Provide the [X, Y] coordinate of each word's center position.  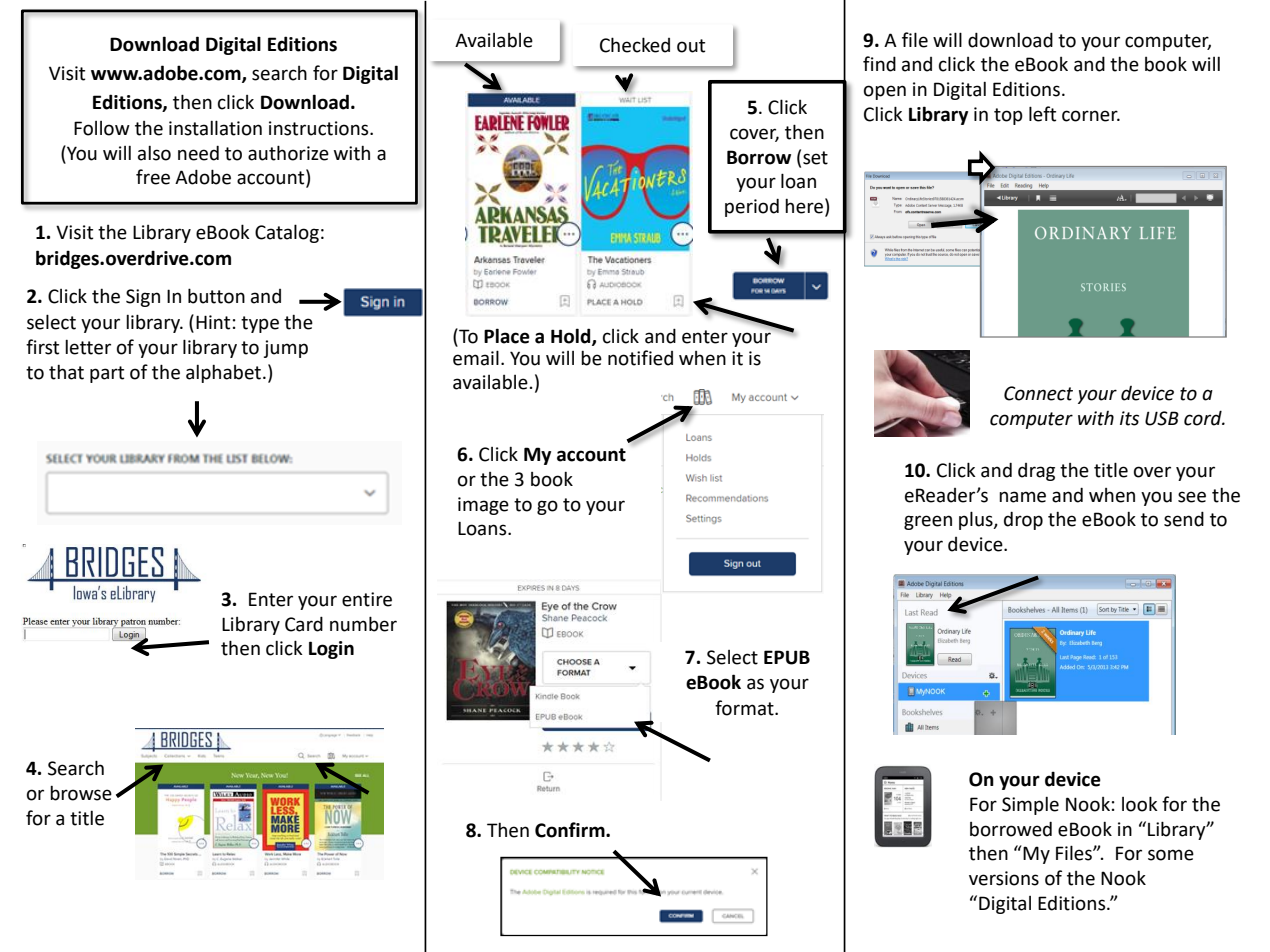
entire [367, 599]
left [1042, 114]
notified [640, 358]
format [745, 708]
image [483, 506]
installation [215, 128]
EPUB [787, 657]
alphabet [223, 374]
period [752, 207]
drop [1023, 520]
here [805, 206]
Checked [635, 45]
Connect [1038, 393]
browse [81, 793]
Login [331, 650]
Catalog [287, 233]
